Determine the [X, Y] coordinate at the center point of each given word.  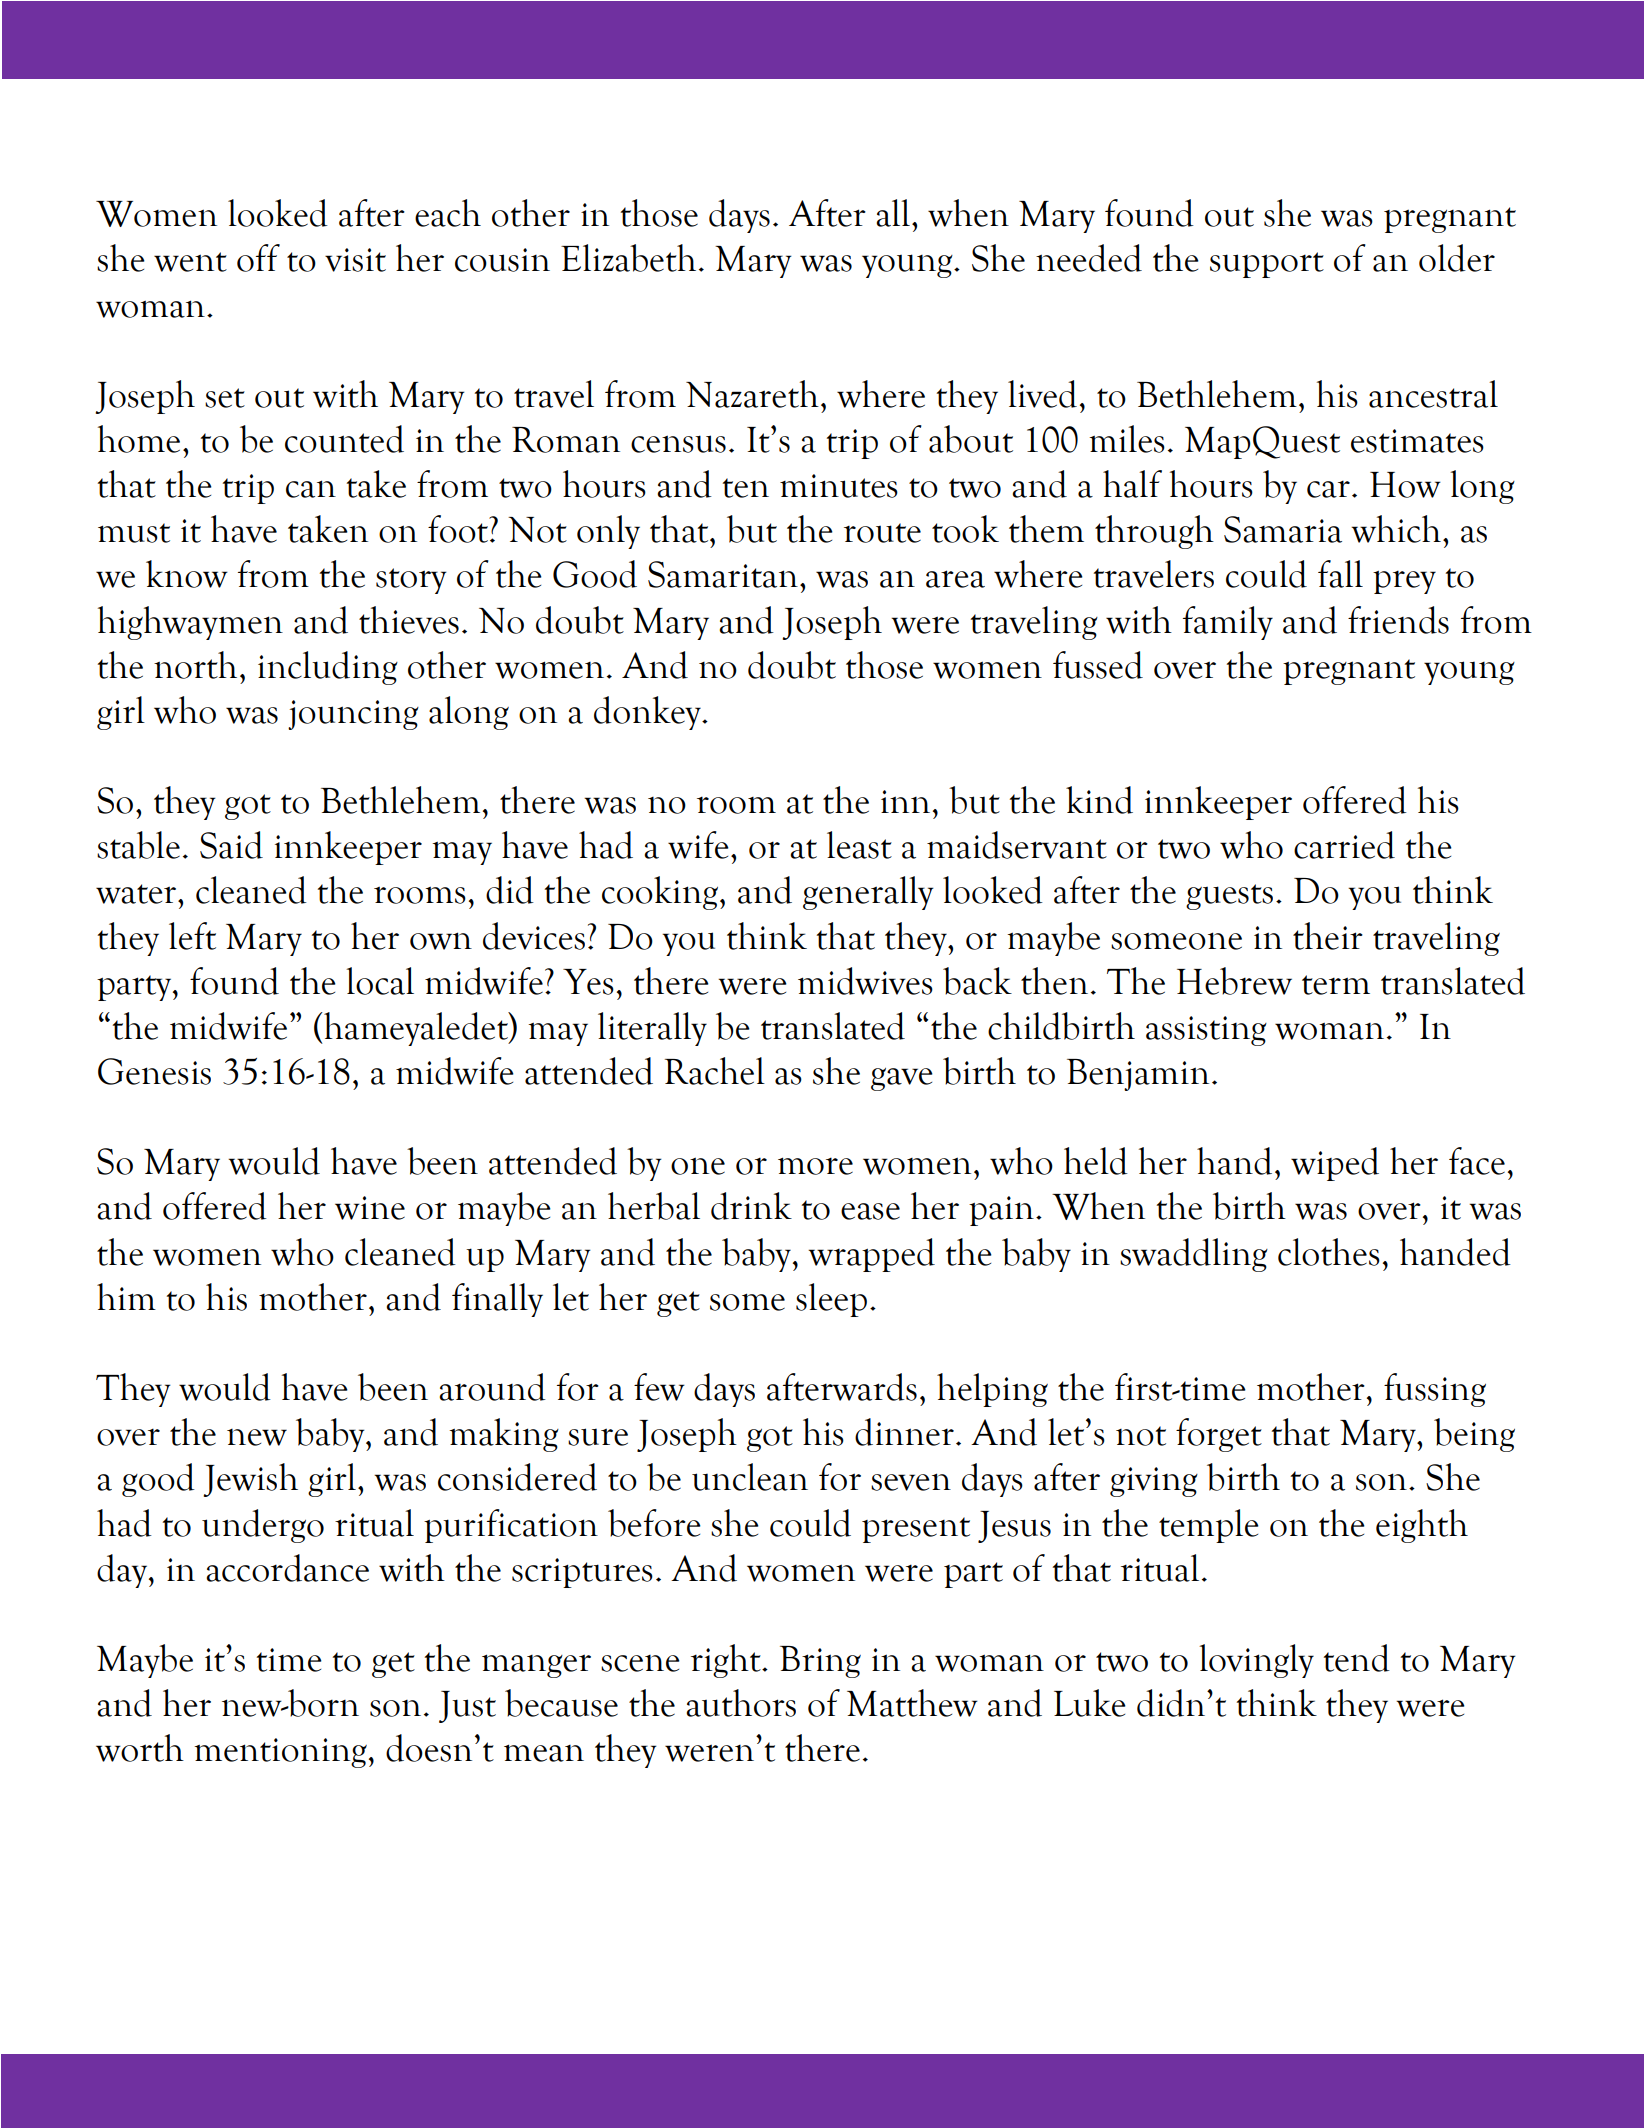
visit [355, 260]
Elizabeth [628, 258]
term [1336, 985]
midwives [865, 981]
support [1267, 265]
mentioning [280, 1753]
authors [741, 1703]
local [380, 981]
